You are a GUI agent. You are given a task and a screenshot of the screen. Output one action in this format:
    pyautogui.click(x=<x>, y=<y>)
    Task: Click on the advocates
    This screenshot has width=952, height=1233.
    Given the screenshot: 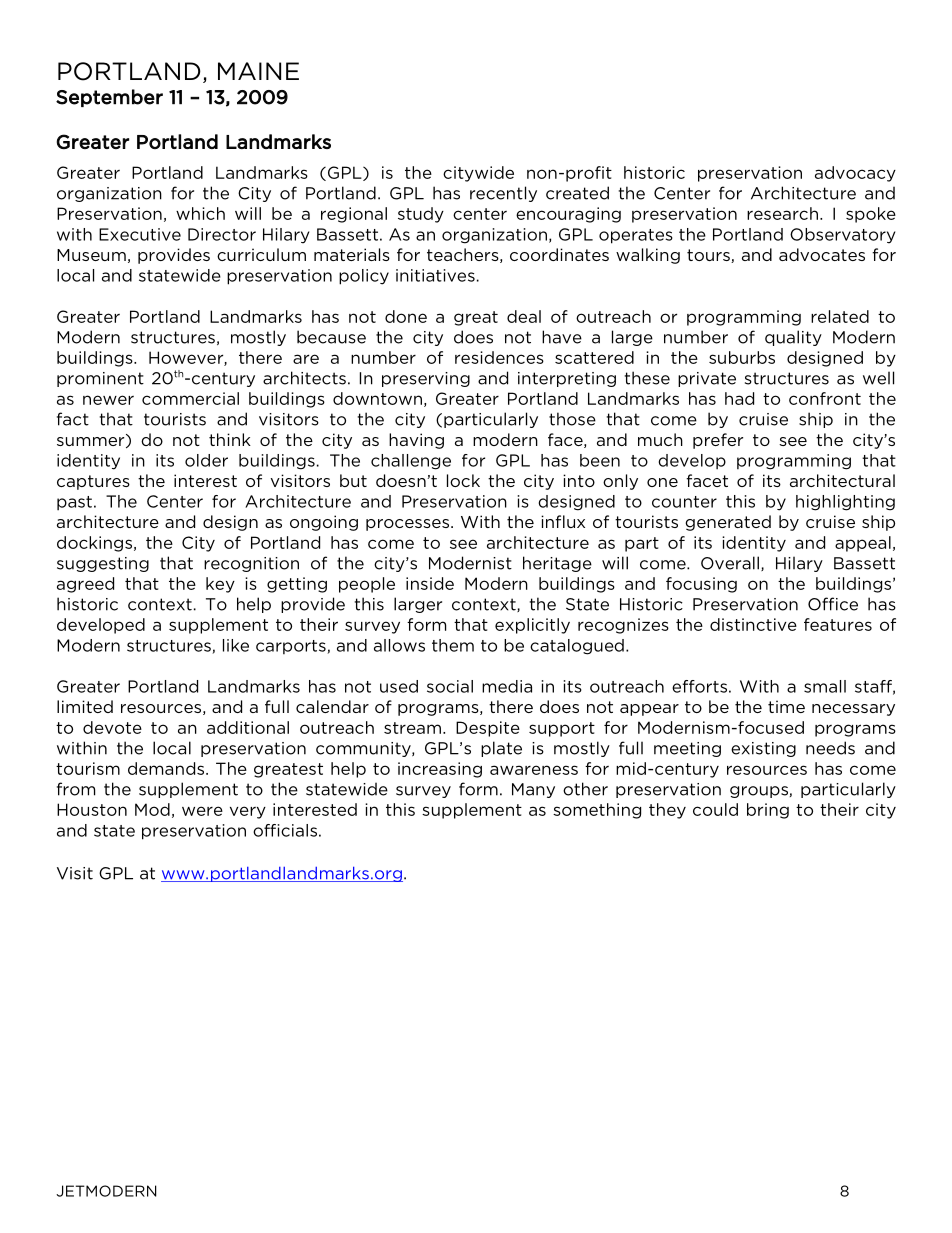 What is the action you would take?
    pyautogui.click(x=822, y=254)
